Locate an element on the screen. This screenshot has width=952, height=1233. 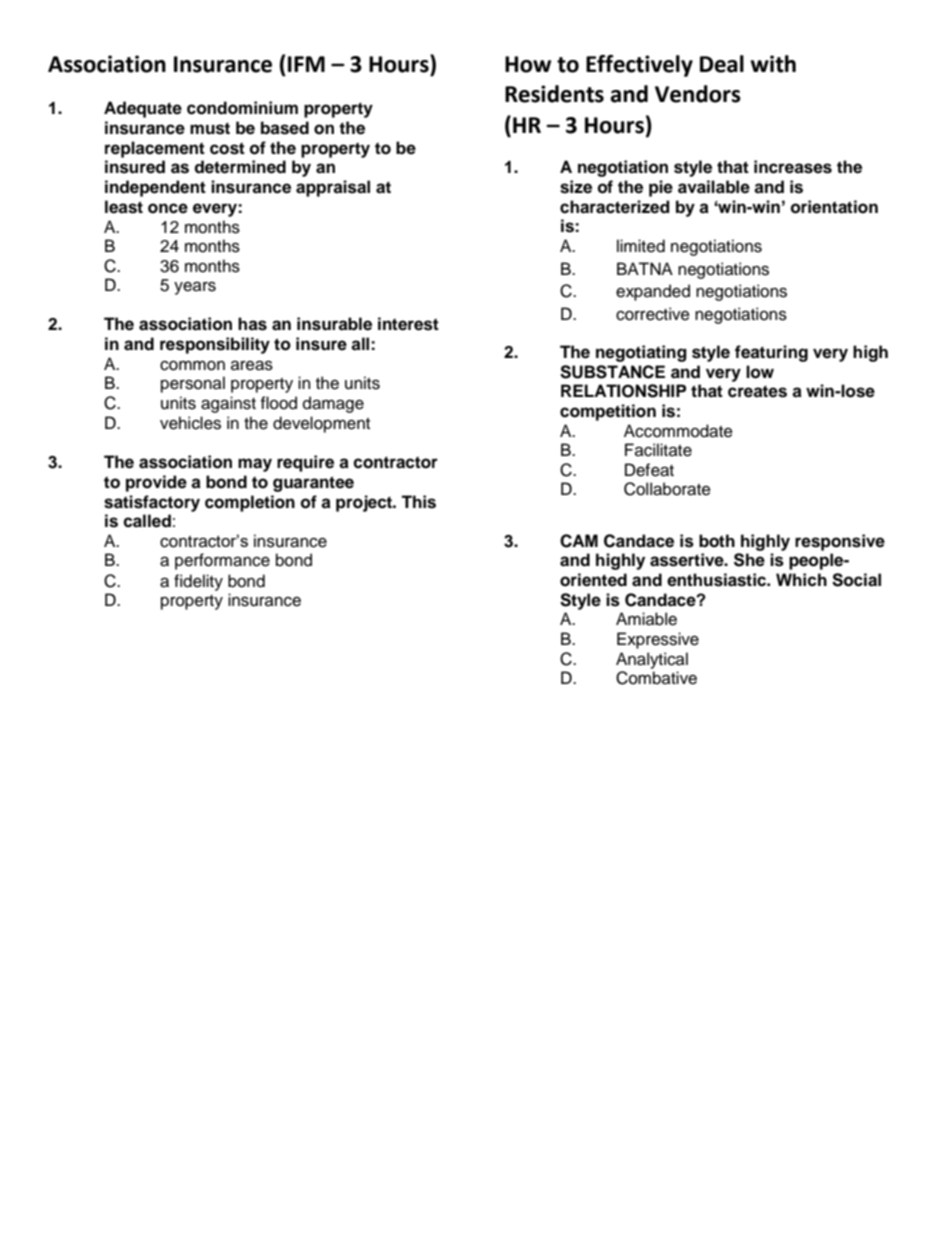
Expressive is located at coordinates (658, 640).
